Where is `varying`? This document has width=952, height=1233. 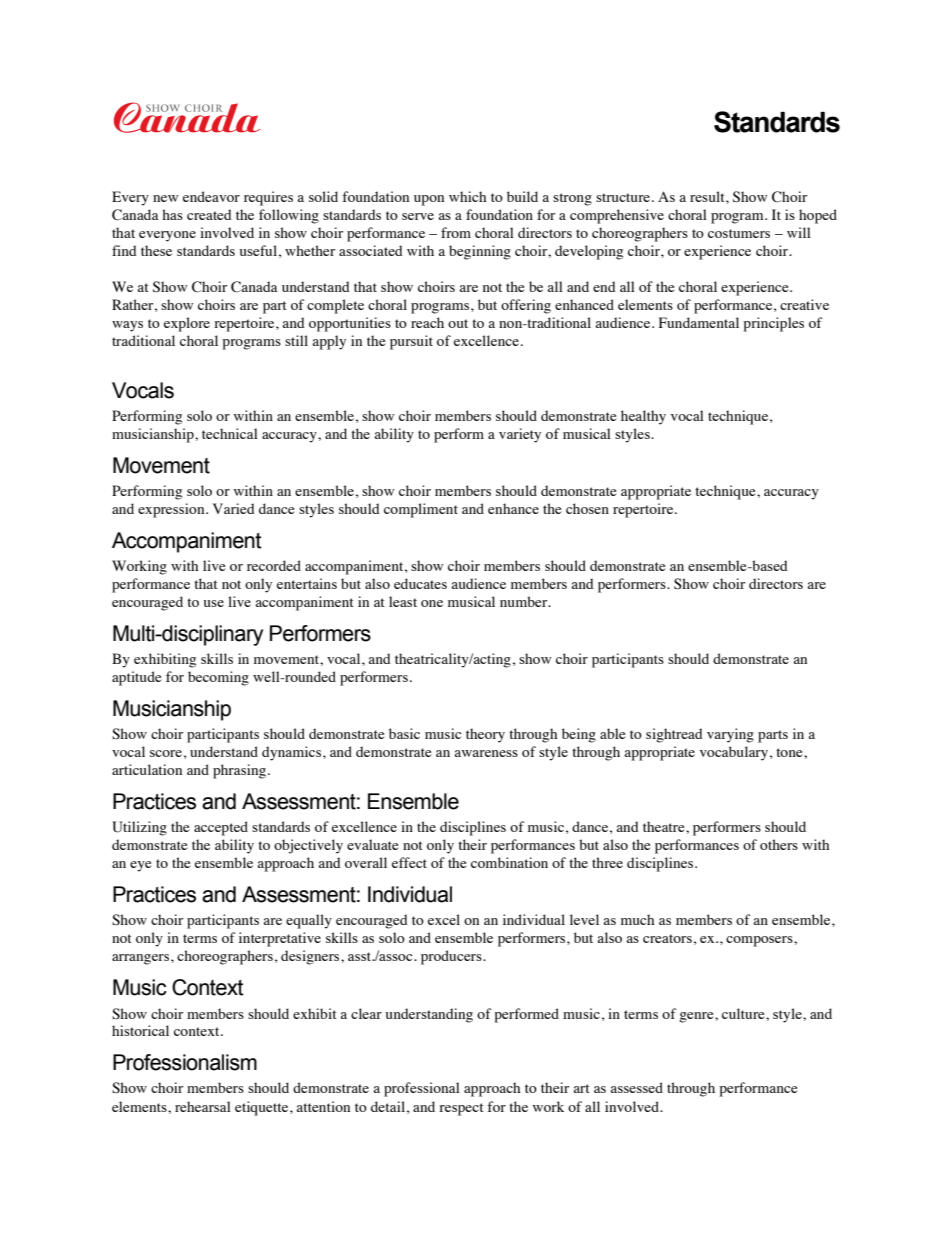
varying is located at coordinates (730, 735).
